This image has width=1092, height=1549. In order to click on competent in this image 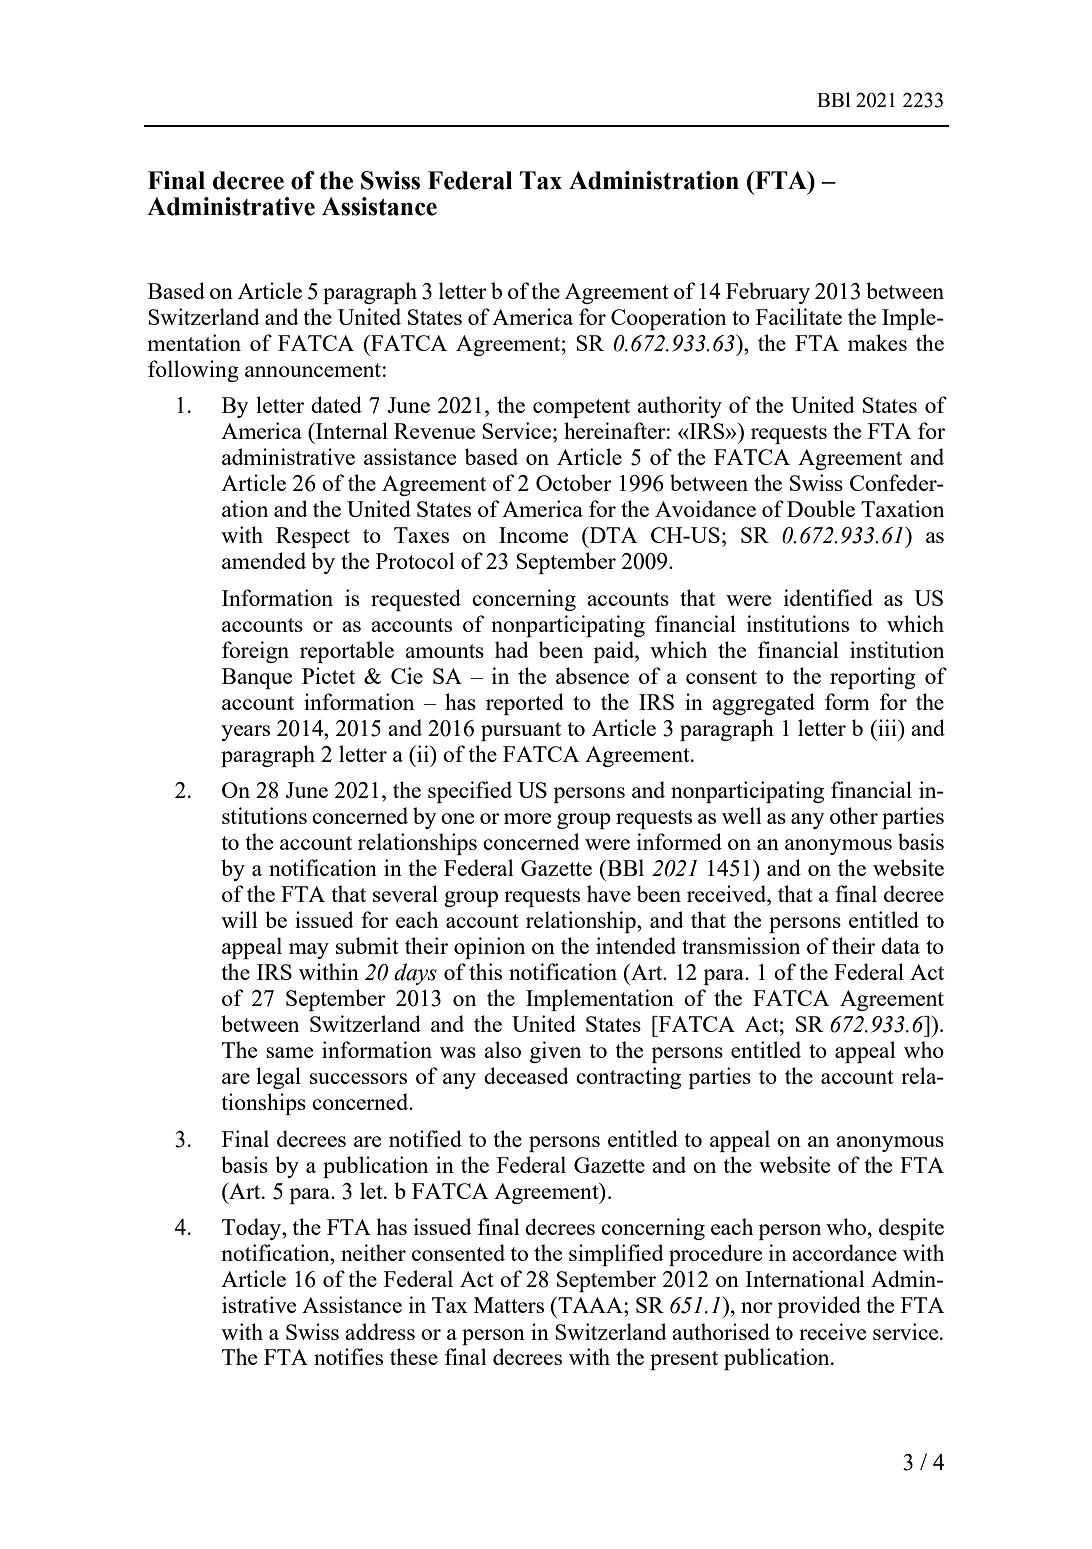, I will do `click(581, 408)`.
